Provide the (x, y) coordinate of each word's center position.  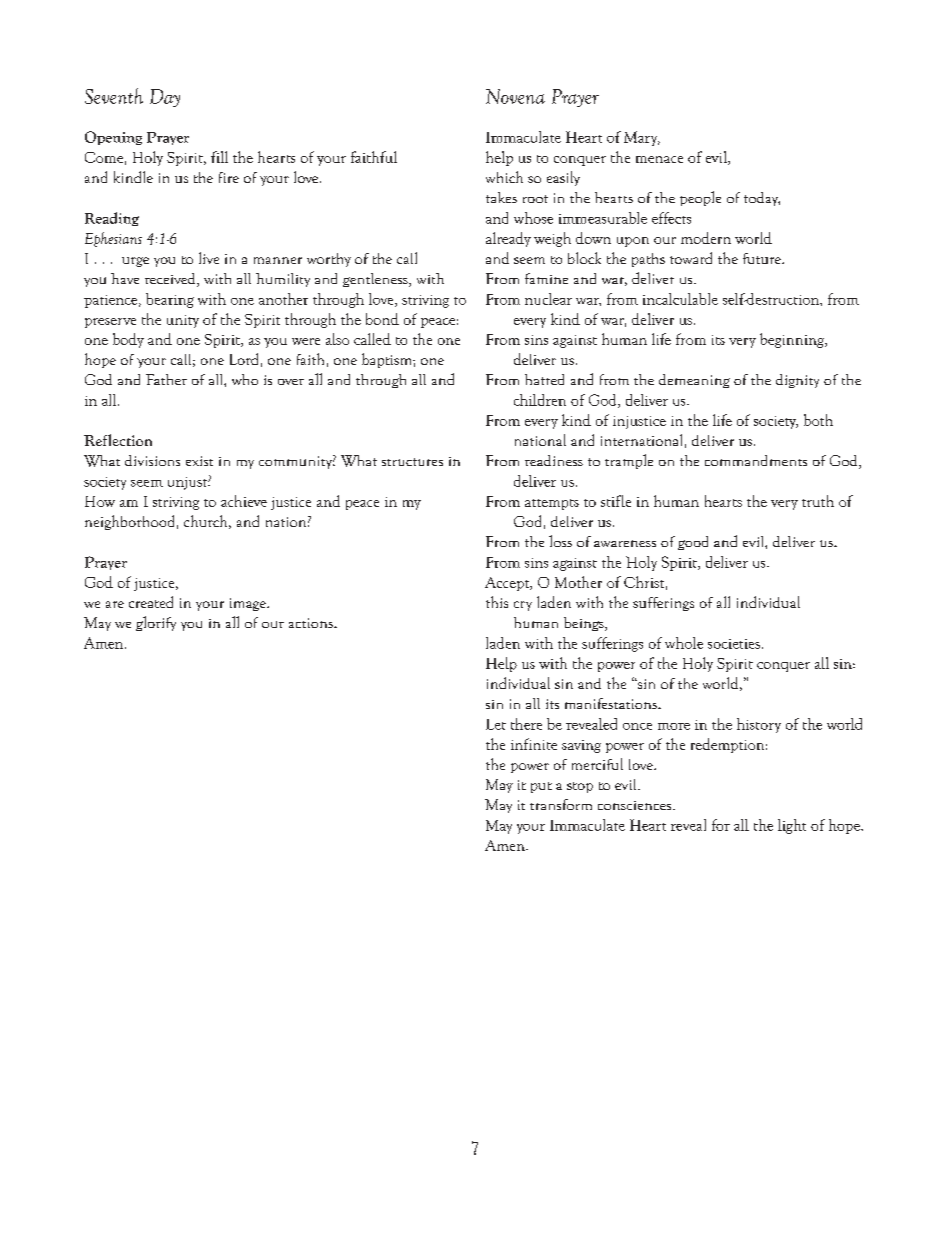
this (497, 602)
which (504, 177)
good (693, 543)
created (151, 602)
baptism (388, 360)
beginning (793, 340)
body (128, 340)
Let (496, 724)
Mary (642, 138)
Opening (113, 138)
